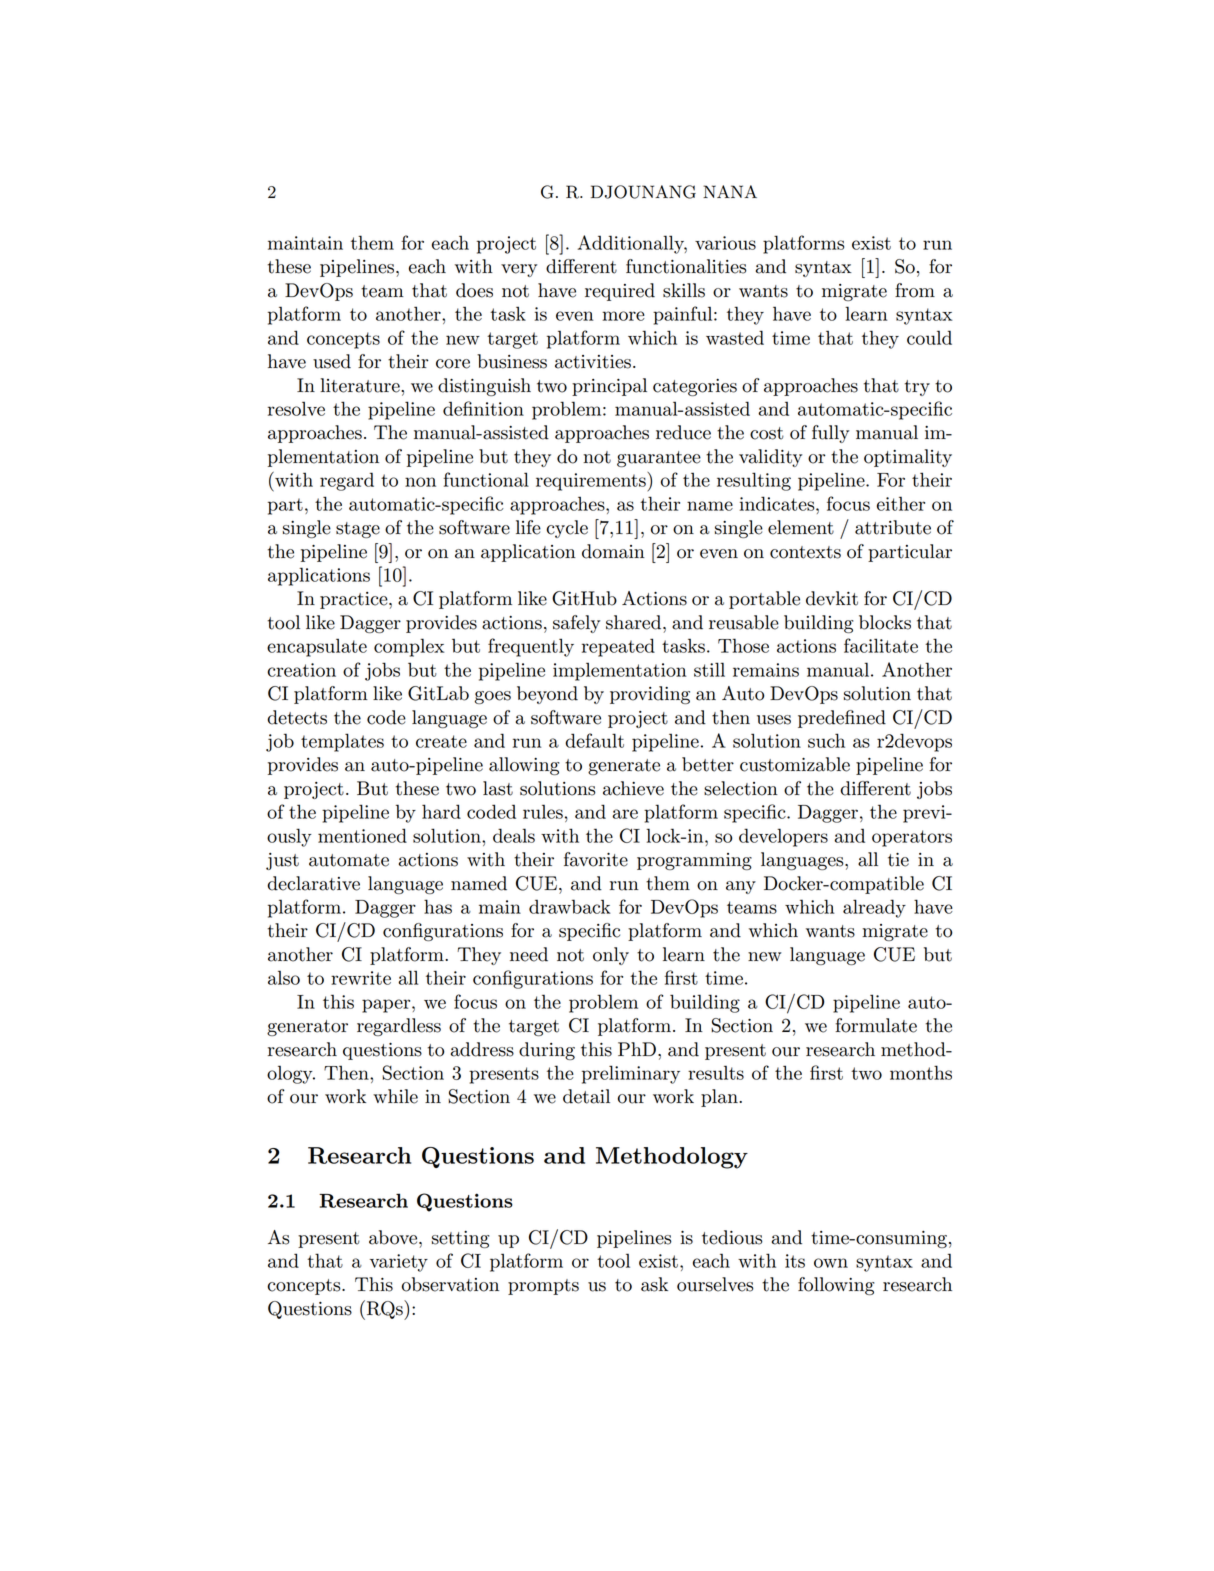 The width and height of the image is (1214, 1571). What do you see at coordinates (631, 1074) in the image?
I see `preliminary` at bounding box center [631, 1074].
